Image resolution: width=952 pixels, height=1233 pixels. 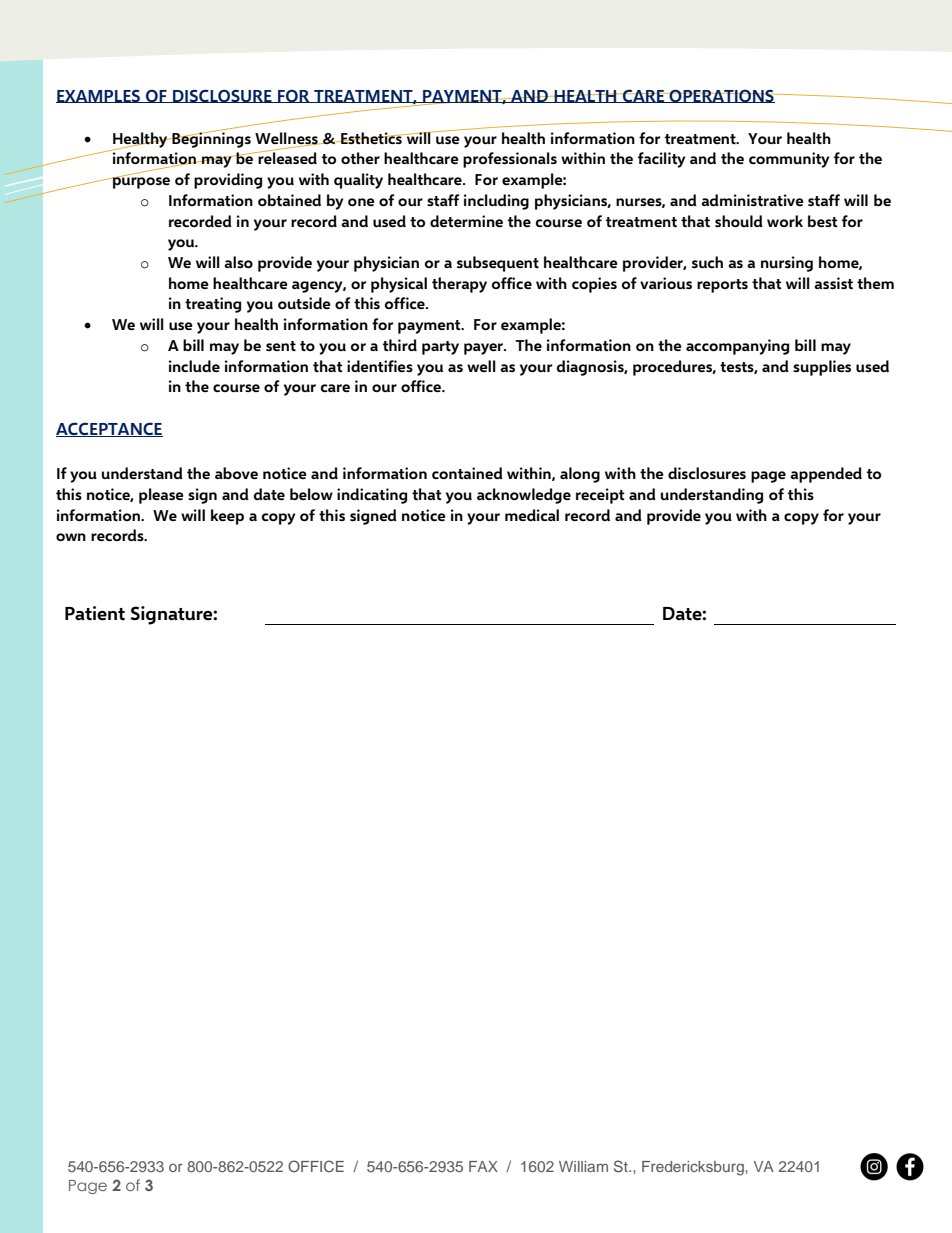 I want to click on keep, so click(x=227, y=517).
